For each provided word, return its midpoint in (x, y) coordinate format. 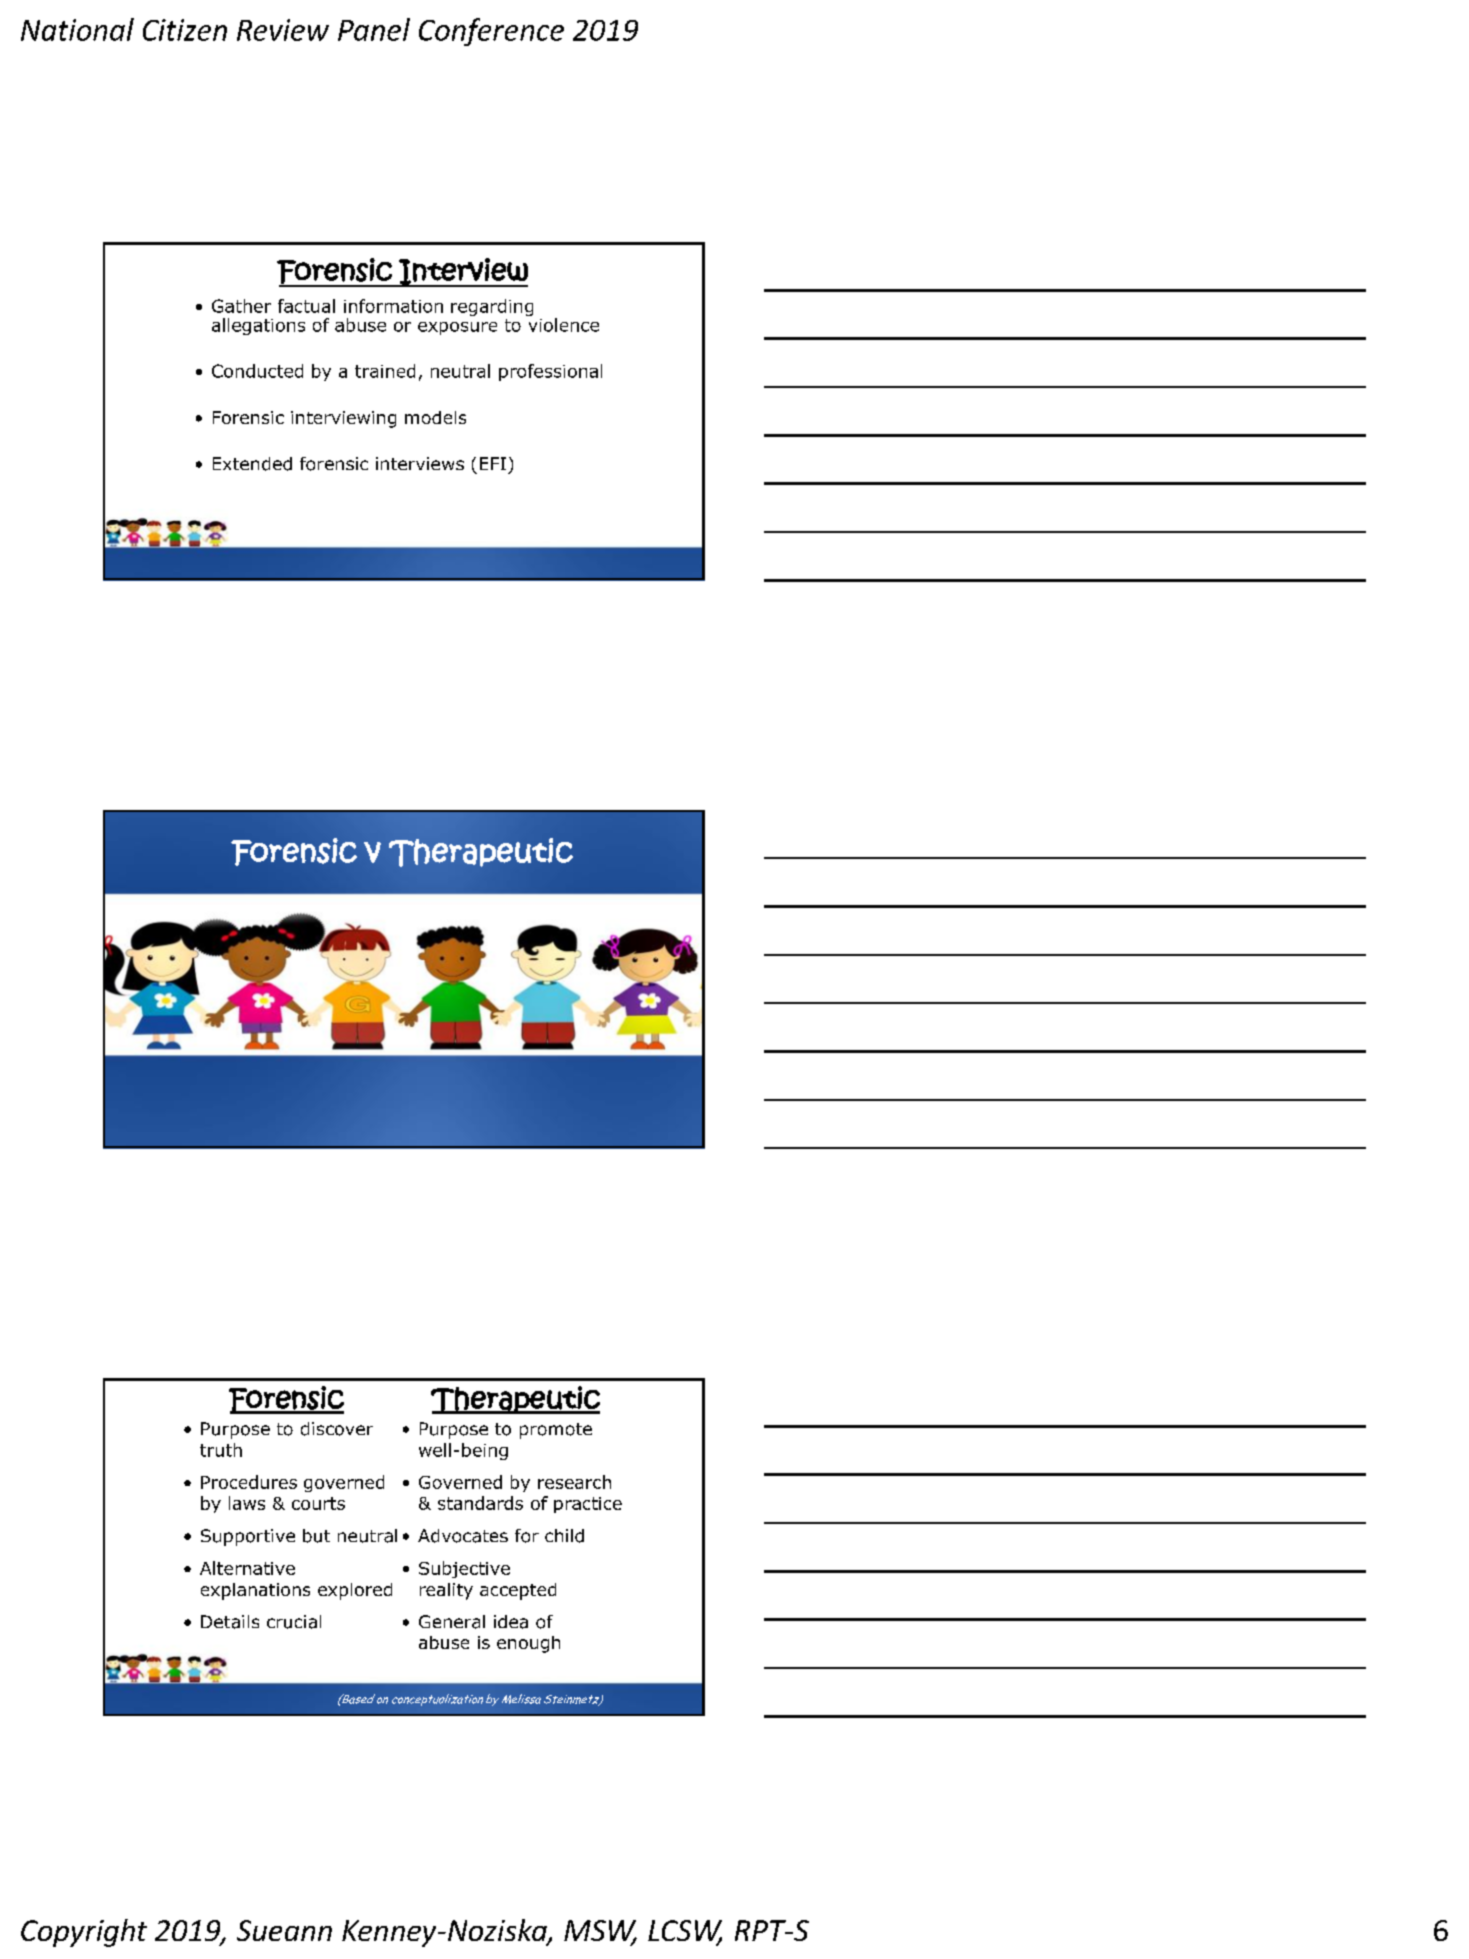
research (574, 1482)
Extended (252, 464)
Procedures (249, 1482)
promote (556, 1431)
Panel (374, 29)
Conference (491, 32)
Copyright (84, 1933)
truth (221, 1450)
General (452, 1622)
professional (550, 372)
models (435, 417)
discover (337, 1429)
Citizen (185, 30)
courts (318, 1503)
